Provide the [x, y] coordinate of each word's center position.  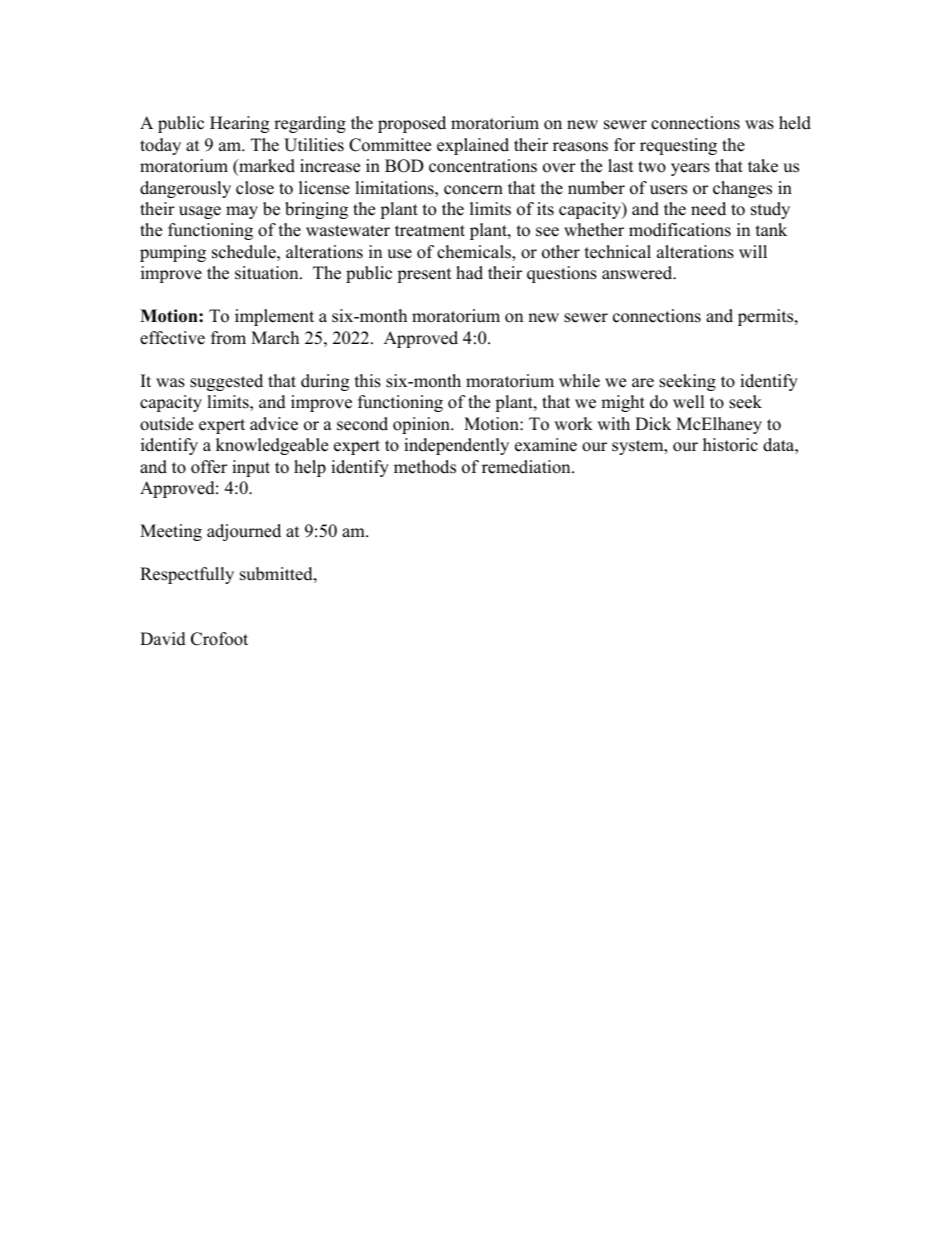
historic [730, 445]
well [689, 402]
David [163, 639]
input [251, 468]
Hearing [239, 124]
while [579, 381]
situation [268, 273]
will [753, 251]
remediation [527, 467]
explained [473, 146]
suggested [226, 382]
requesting [678, 146]
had [469, 273]
